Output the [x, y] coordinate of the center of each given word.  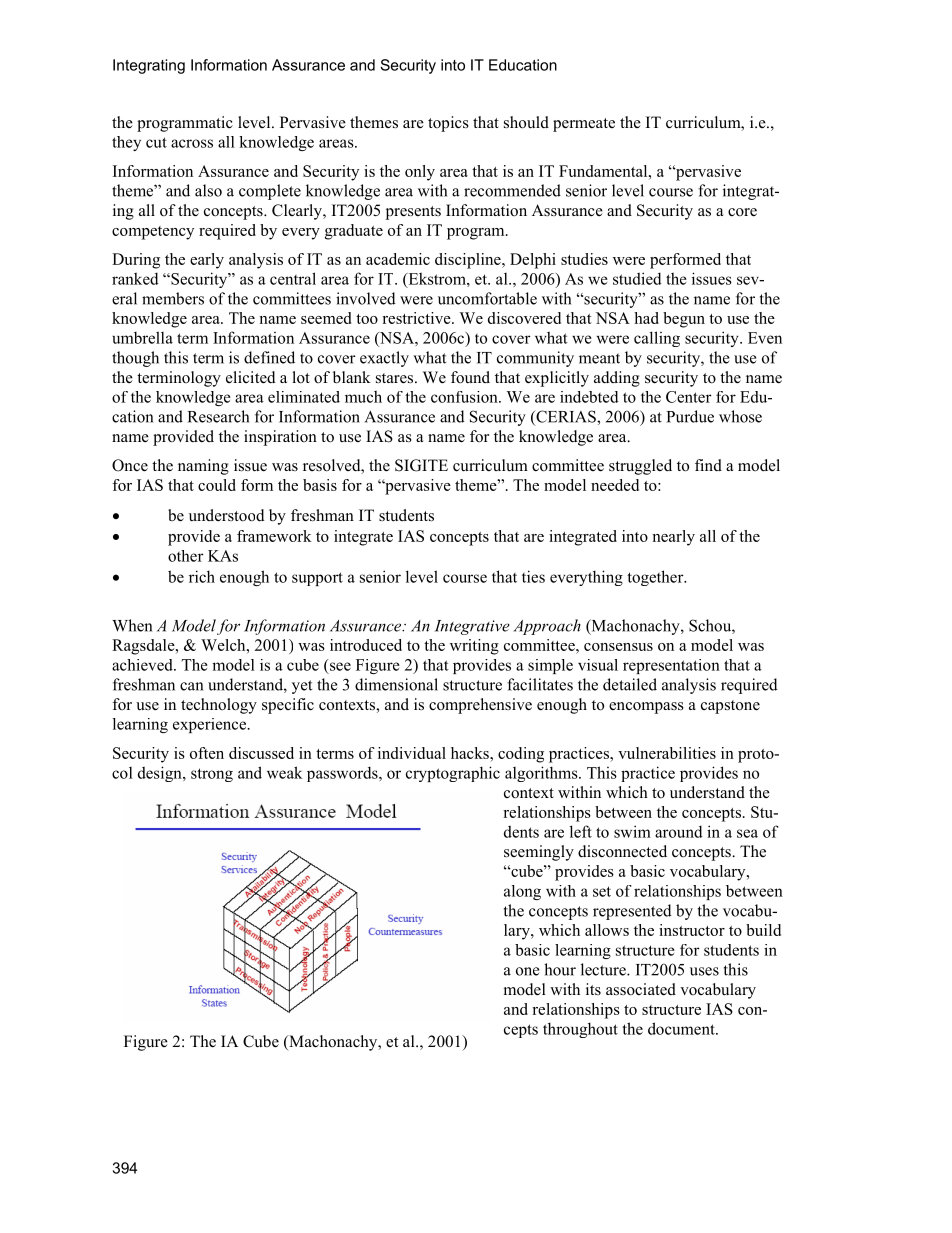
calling [657, 339]
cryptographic [453, 774]
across [192, 143]
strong [212, 775]
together [656, 578]
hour [560, 969]
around [679, 831]
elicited [251, 377]
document [682, 1028]
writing [474, 647]
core [742, 212]
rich [202, 576]
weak [285, 772]
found [470, 377]
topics [448, 124]
